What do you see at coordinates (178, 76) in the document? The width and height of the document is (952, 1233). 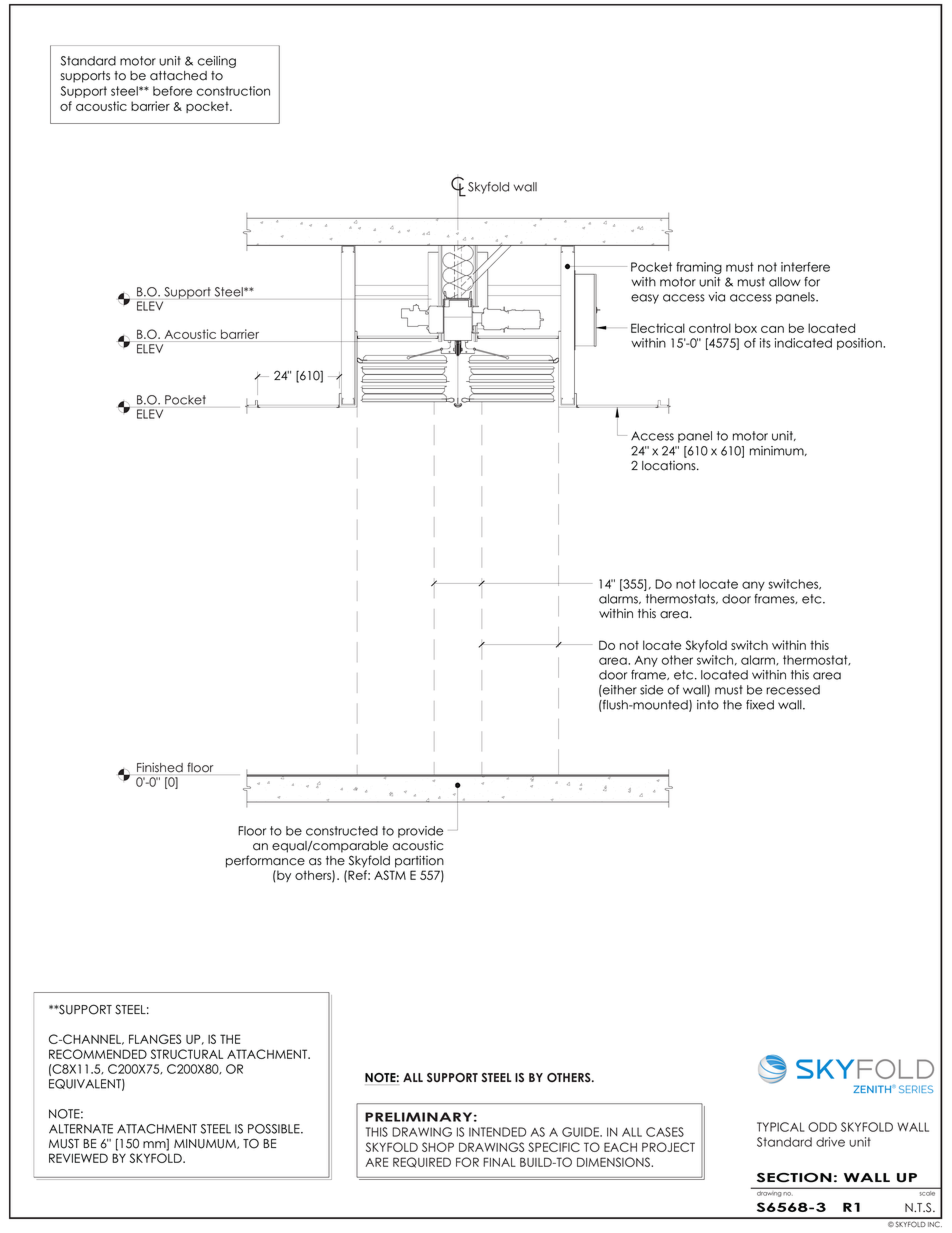 I see `attached` at bounding box center [178, 76].
